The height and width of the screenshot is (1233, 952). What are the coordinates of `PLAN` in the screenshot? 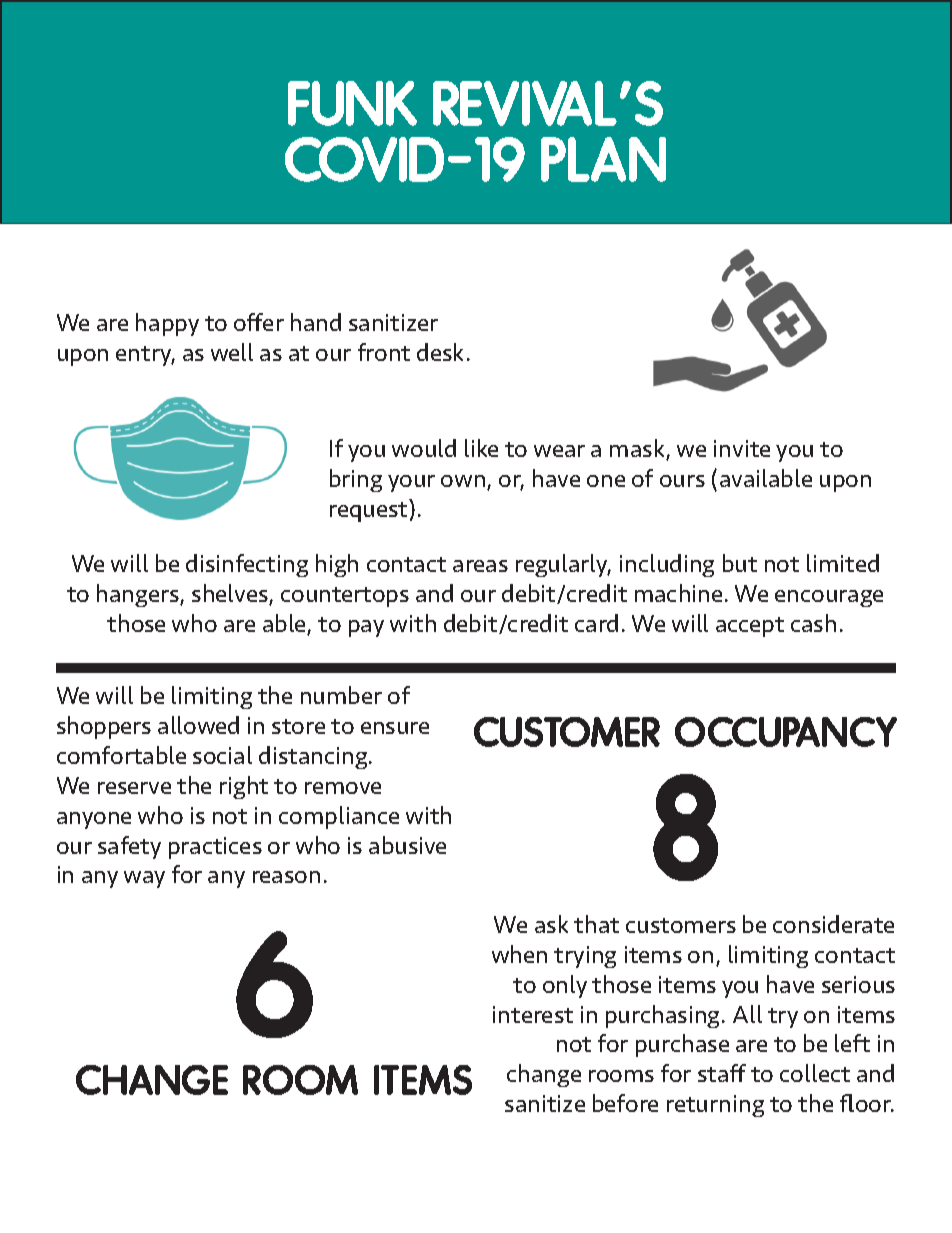 It's located at (603, 159).
